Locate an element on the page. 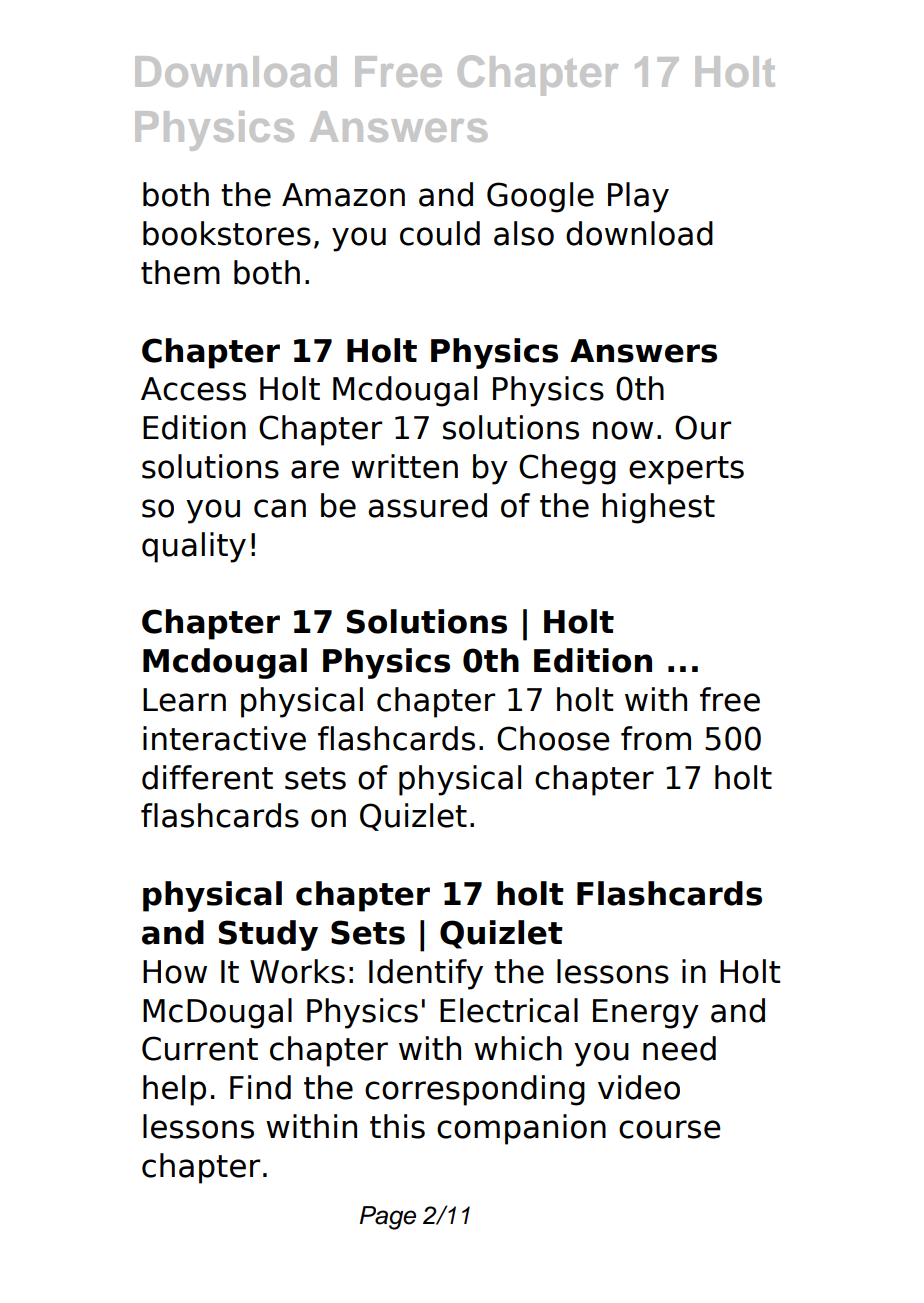  Page is located at coordinates (387, 1218).
